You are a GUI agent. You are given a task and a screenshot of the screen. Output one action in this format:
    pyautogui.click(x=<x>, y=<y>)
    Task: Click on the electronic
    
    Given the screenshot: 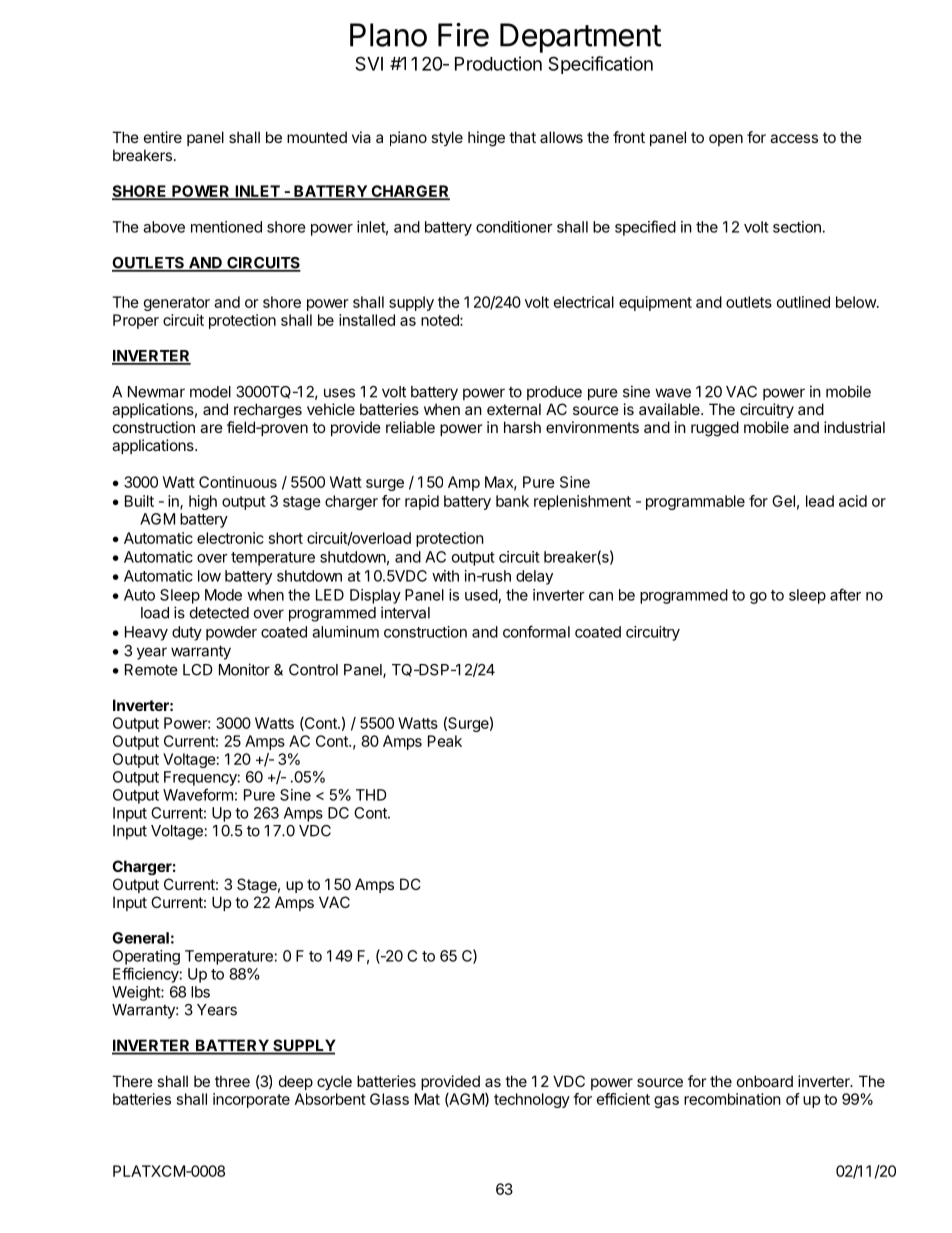 What is the action you would take?
    pyautogui.click(x=230, y=538)
